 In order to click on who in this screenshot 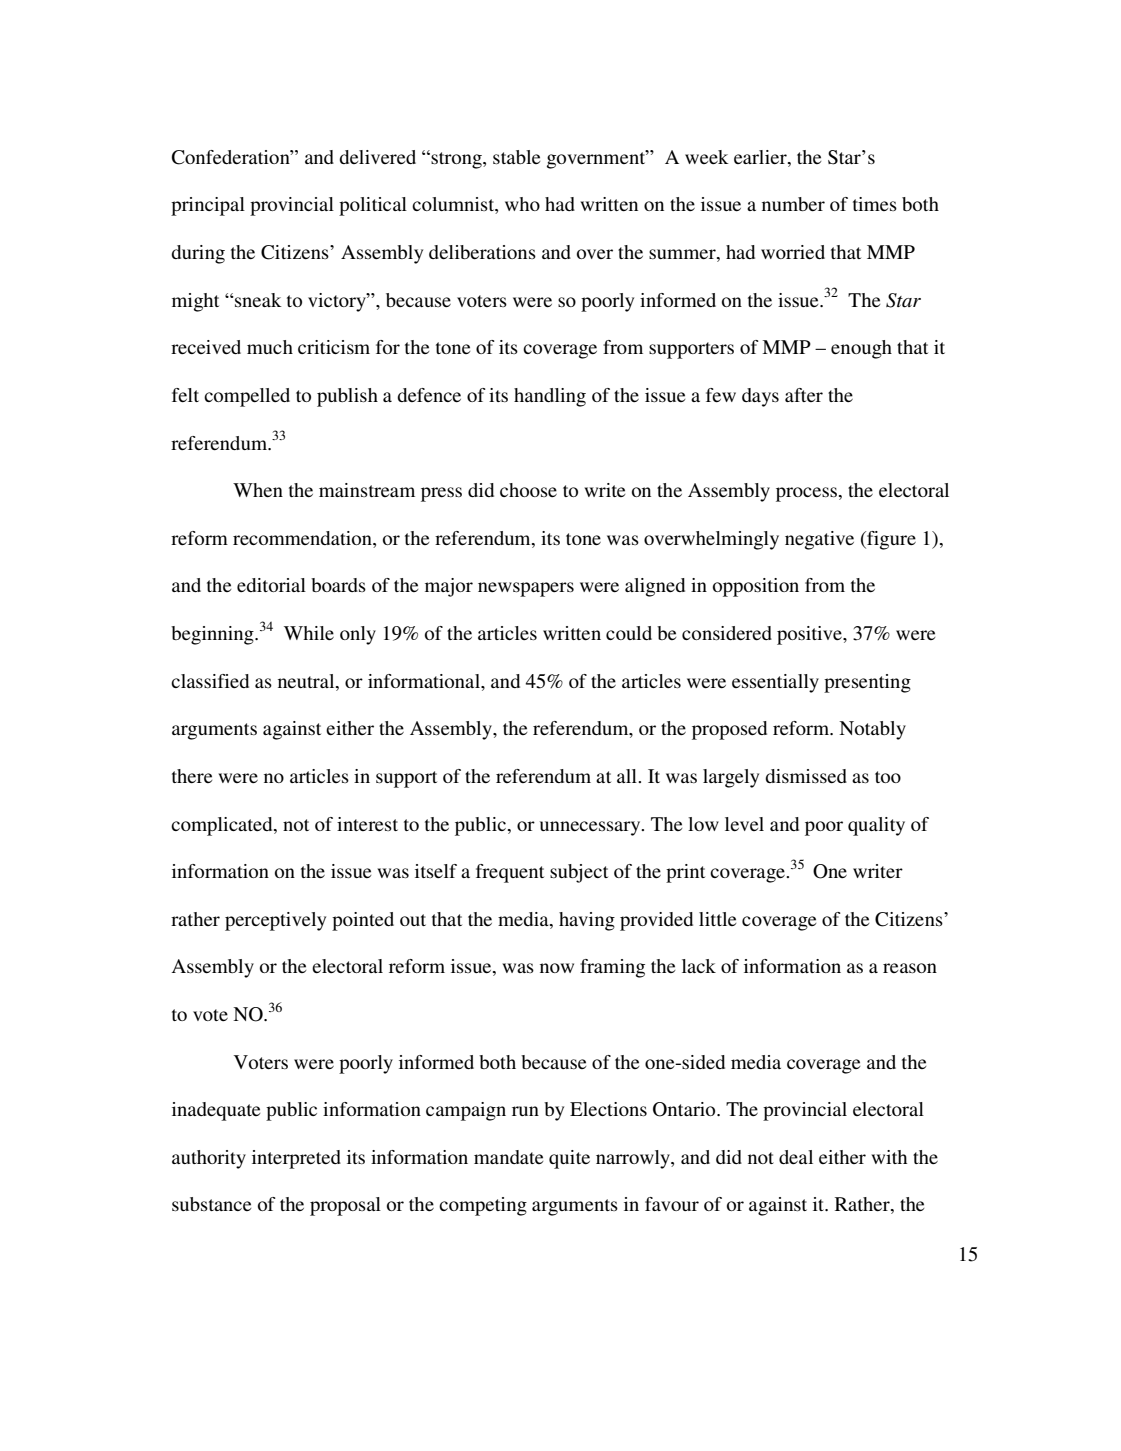, I will do `click(522, 204)`.
